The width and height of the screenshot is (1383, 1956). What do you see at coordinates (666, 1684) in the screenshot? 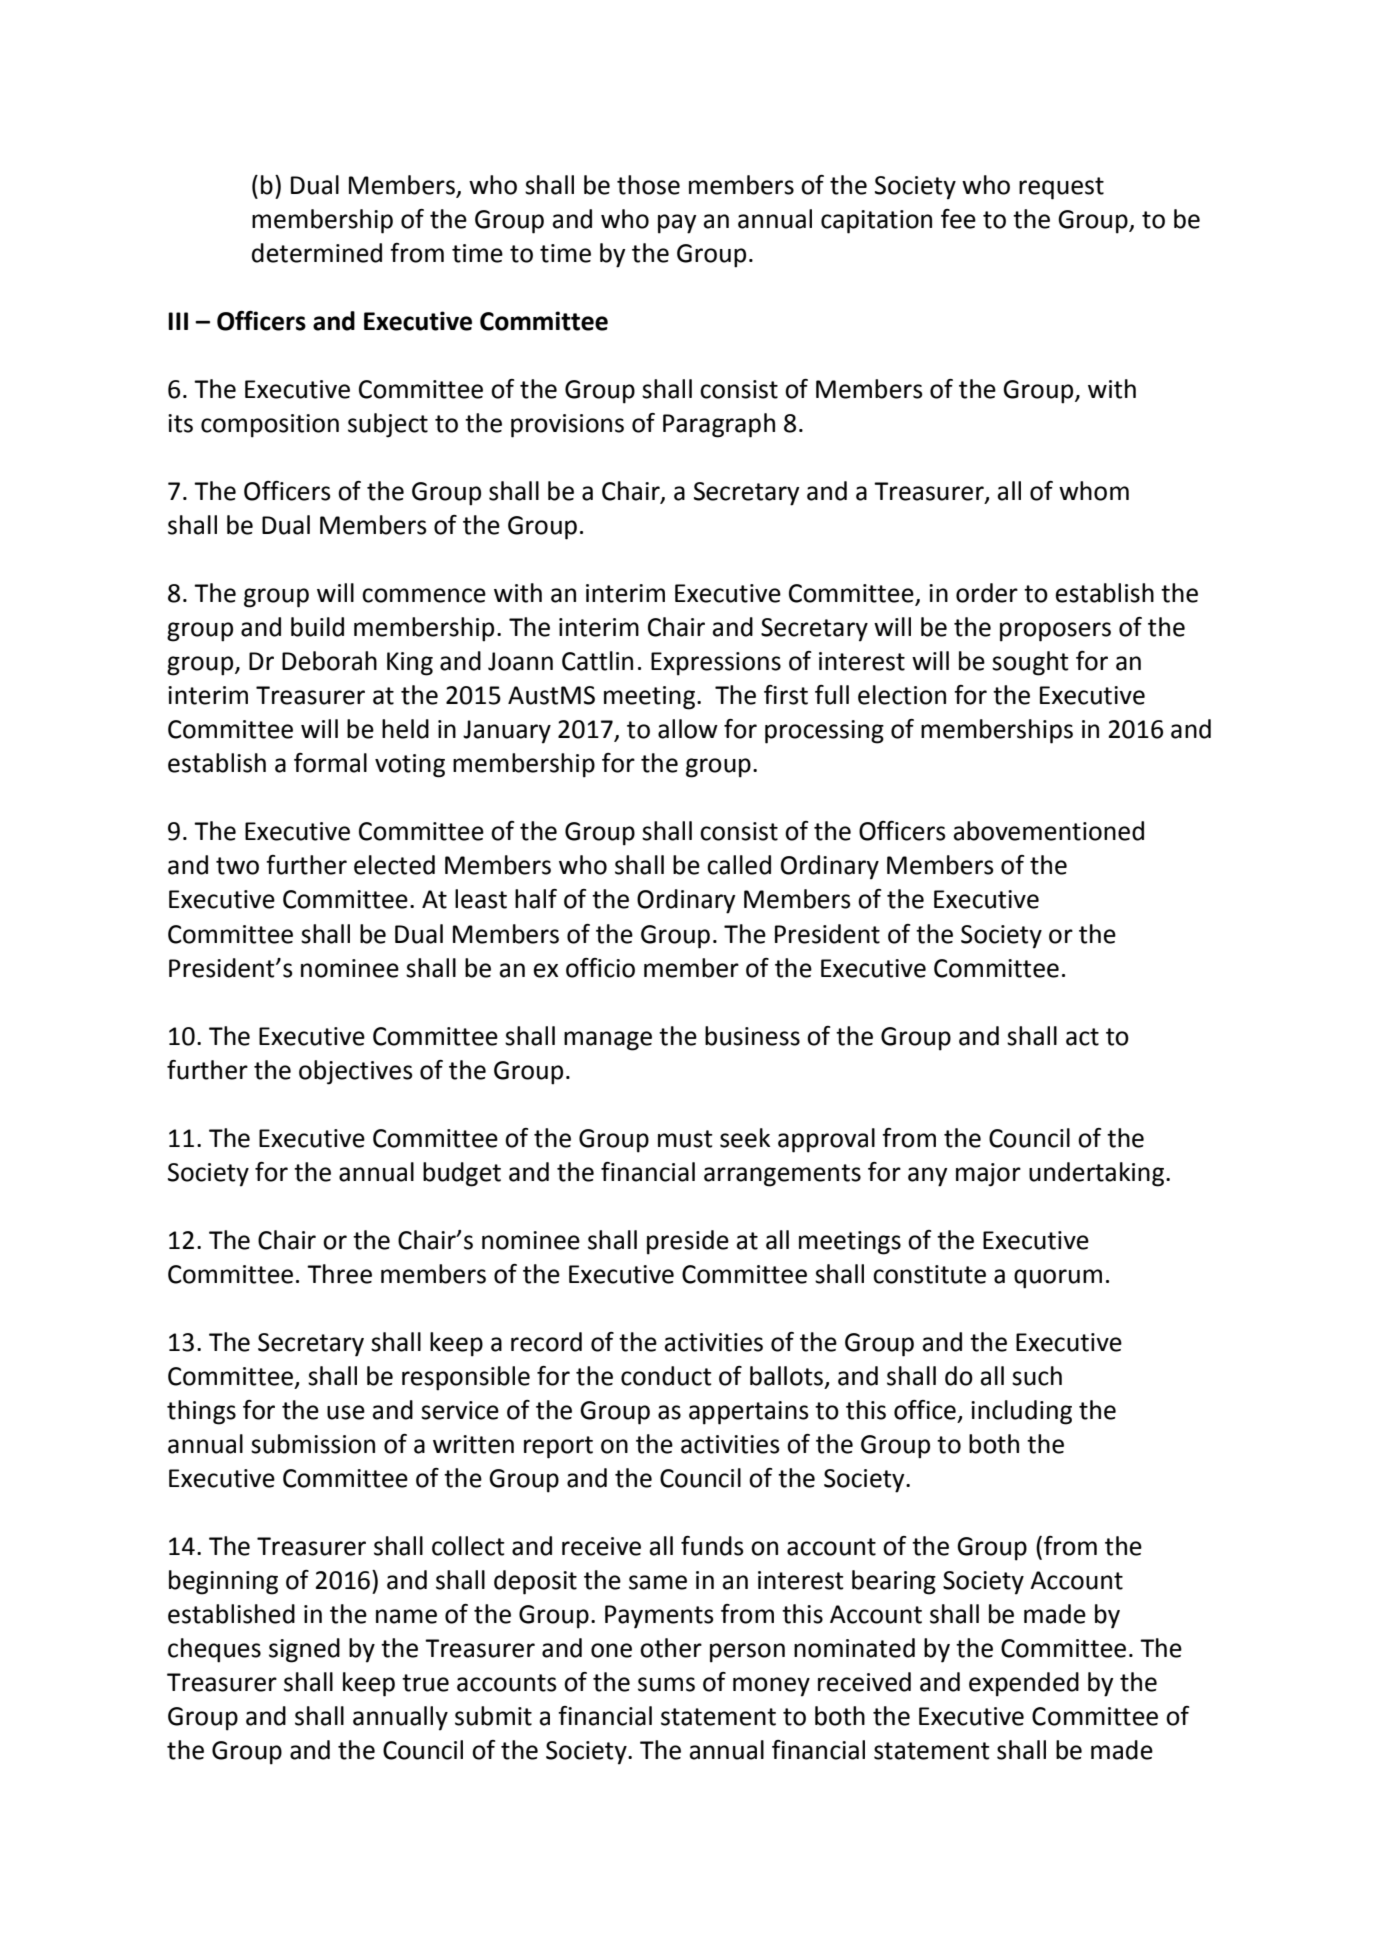
I see `sums` at bounding box center [666, 1684].
